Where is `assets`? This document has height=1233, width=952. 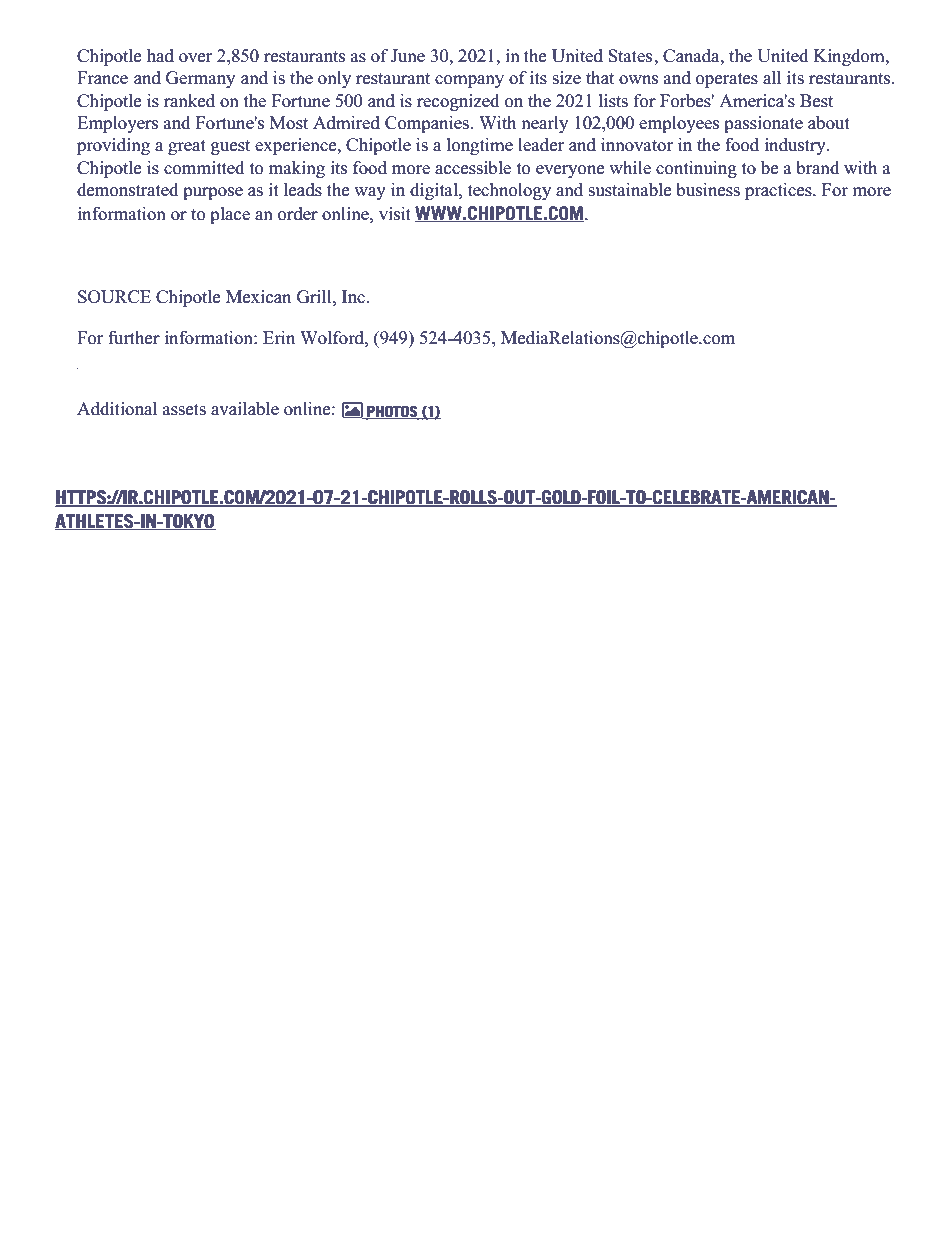
assets is located at coordinates (184, 410).
